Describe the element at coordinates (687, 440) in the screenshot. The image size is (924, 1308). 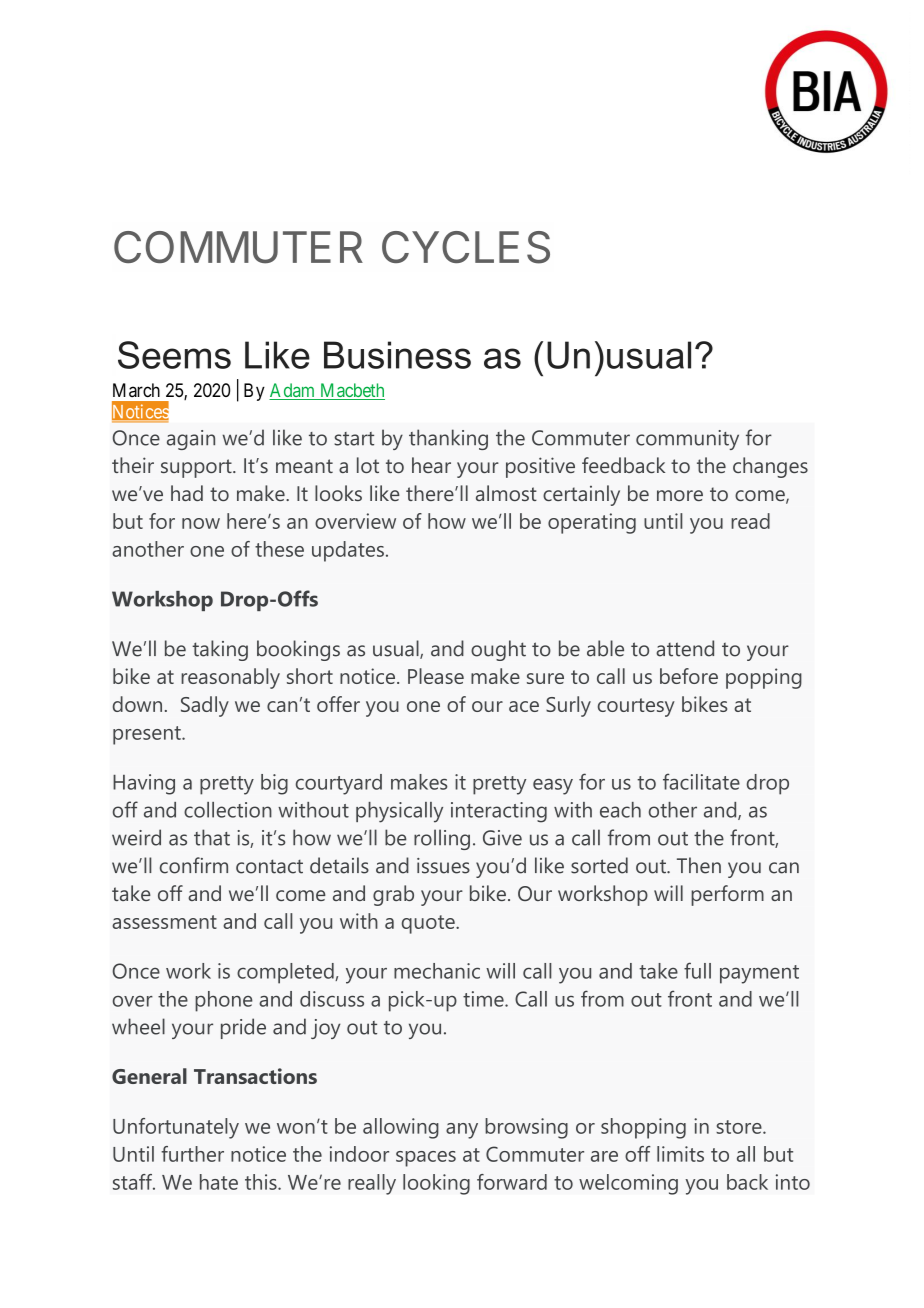
I see `community` at that location.
